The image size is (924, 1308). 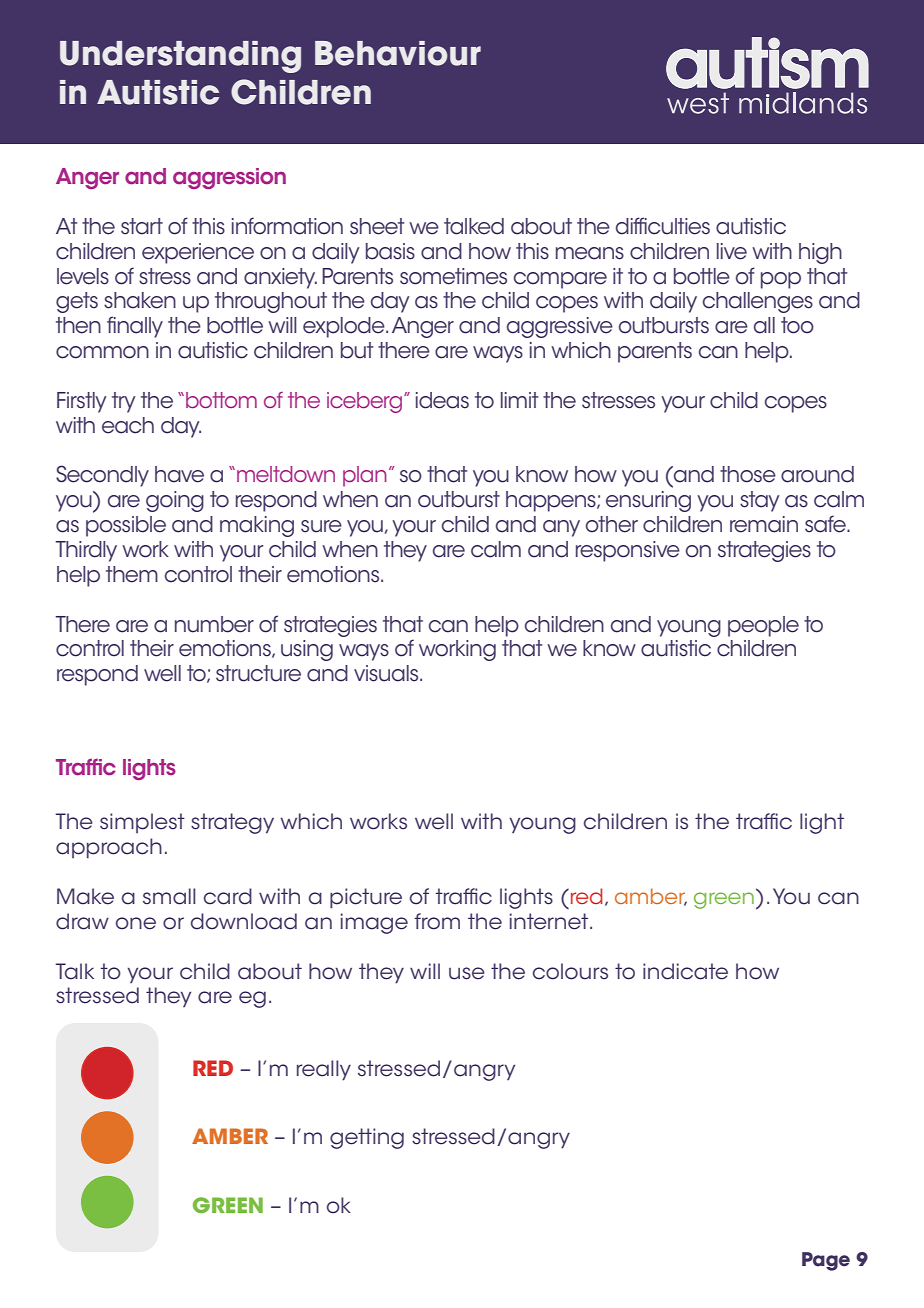 I want to click on Behaviour, so click(x=398, y=53).
